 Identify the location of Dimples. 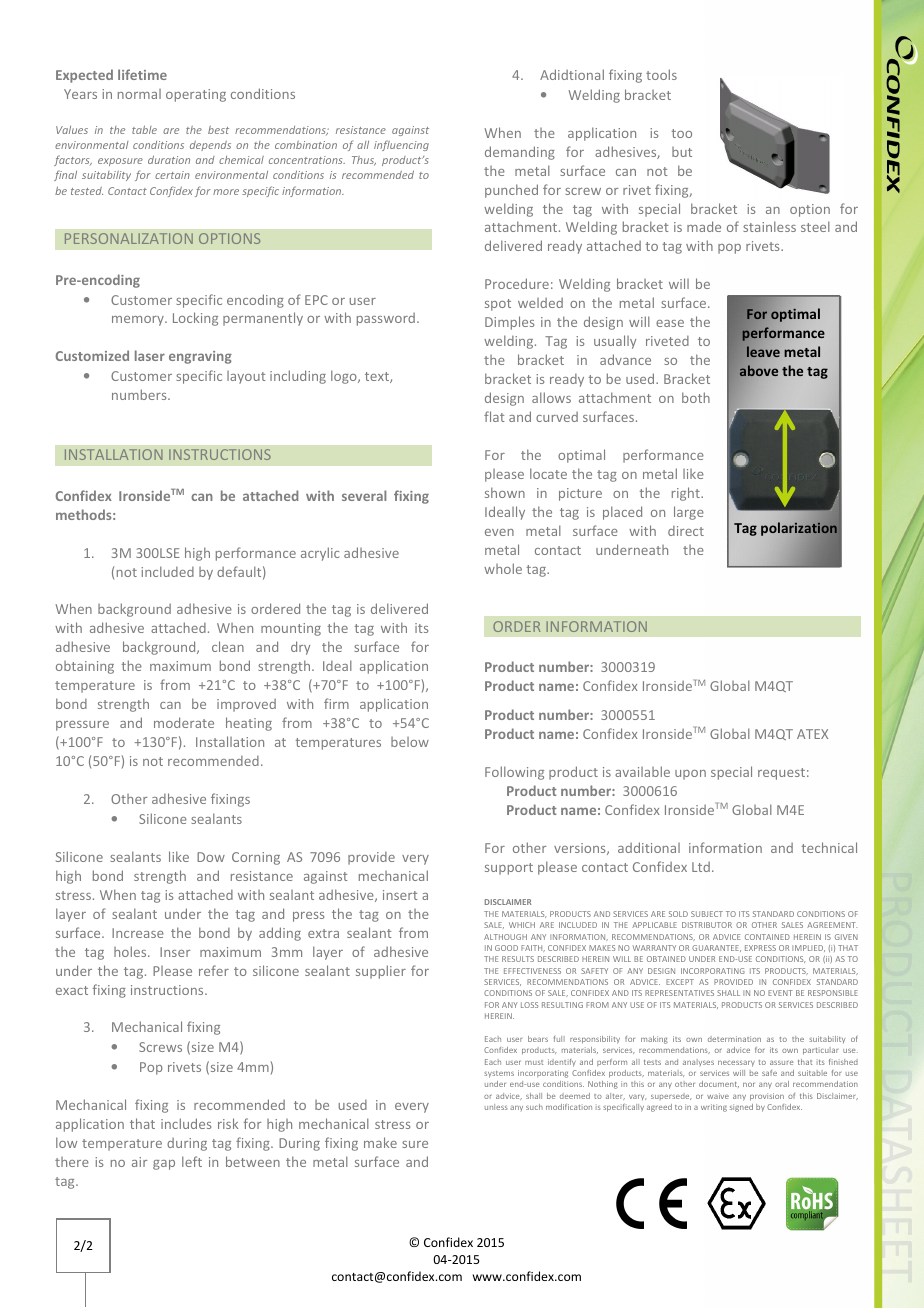
(509, 323).
